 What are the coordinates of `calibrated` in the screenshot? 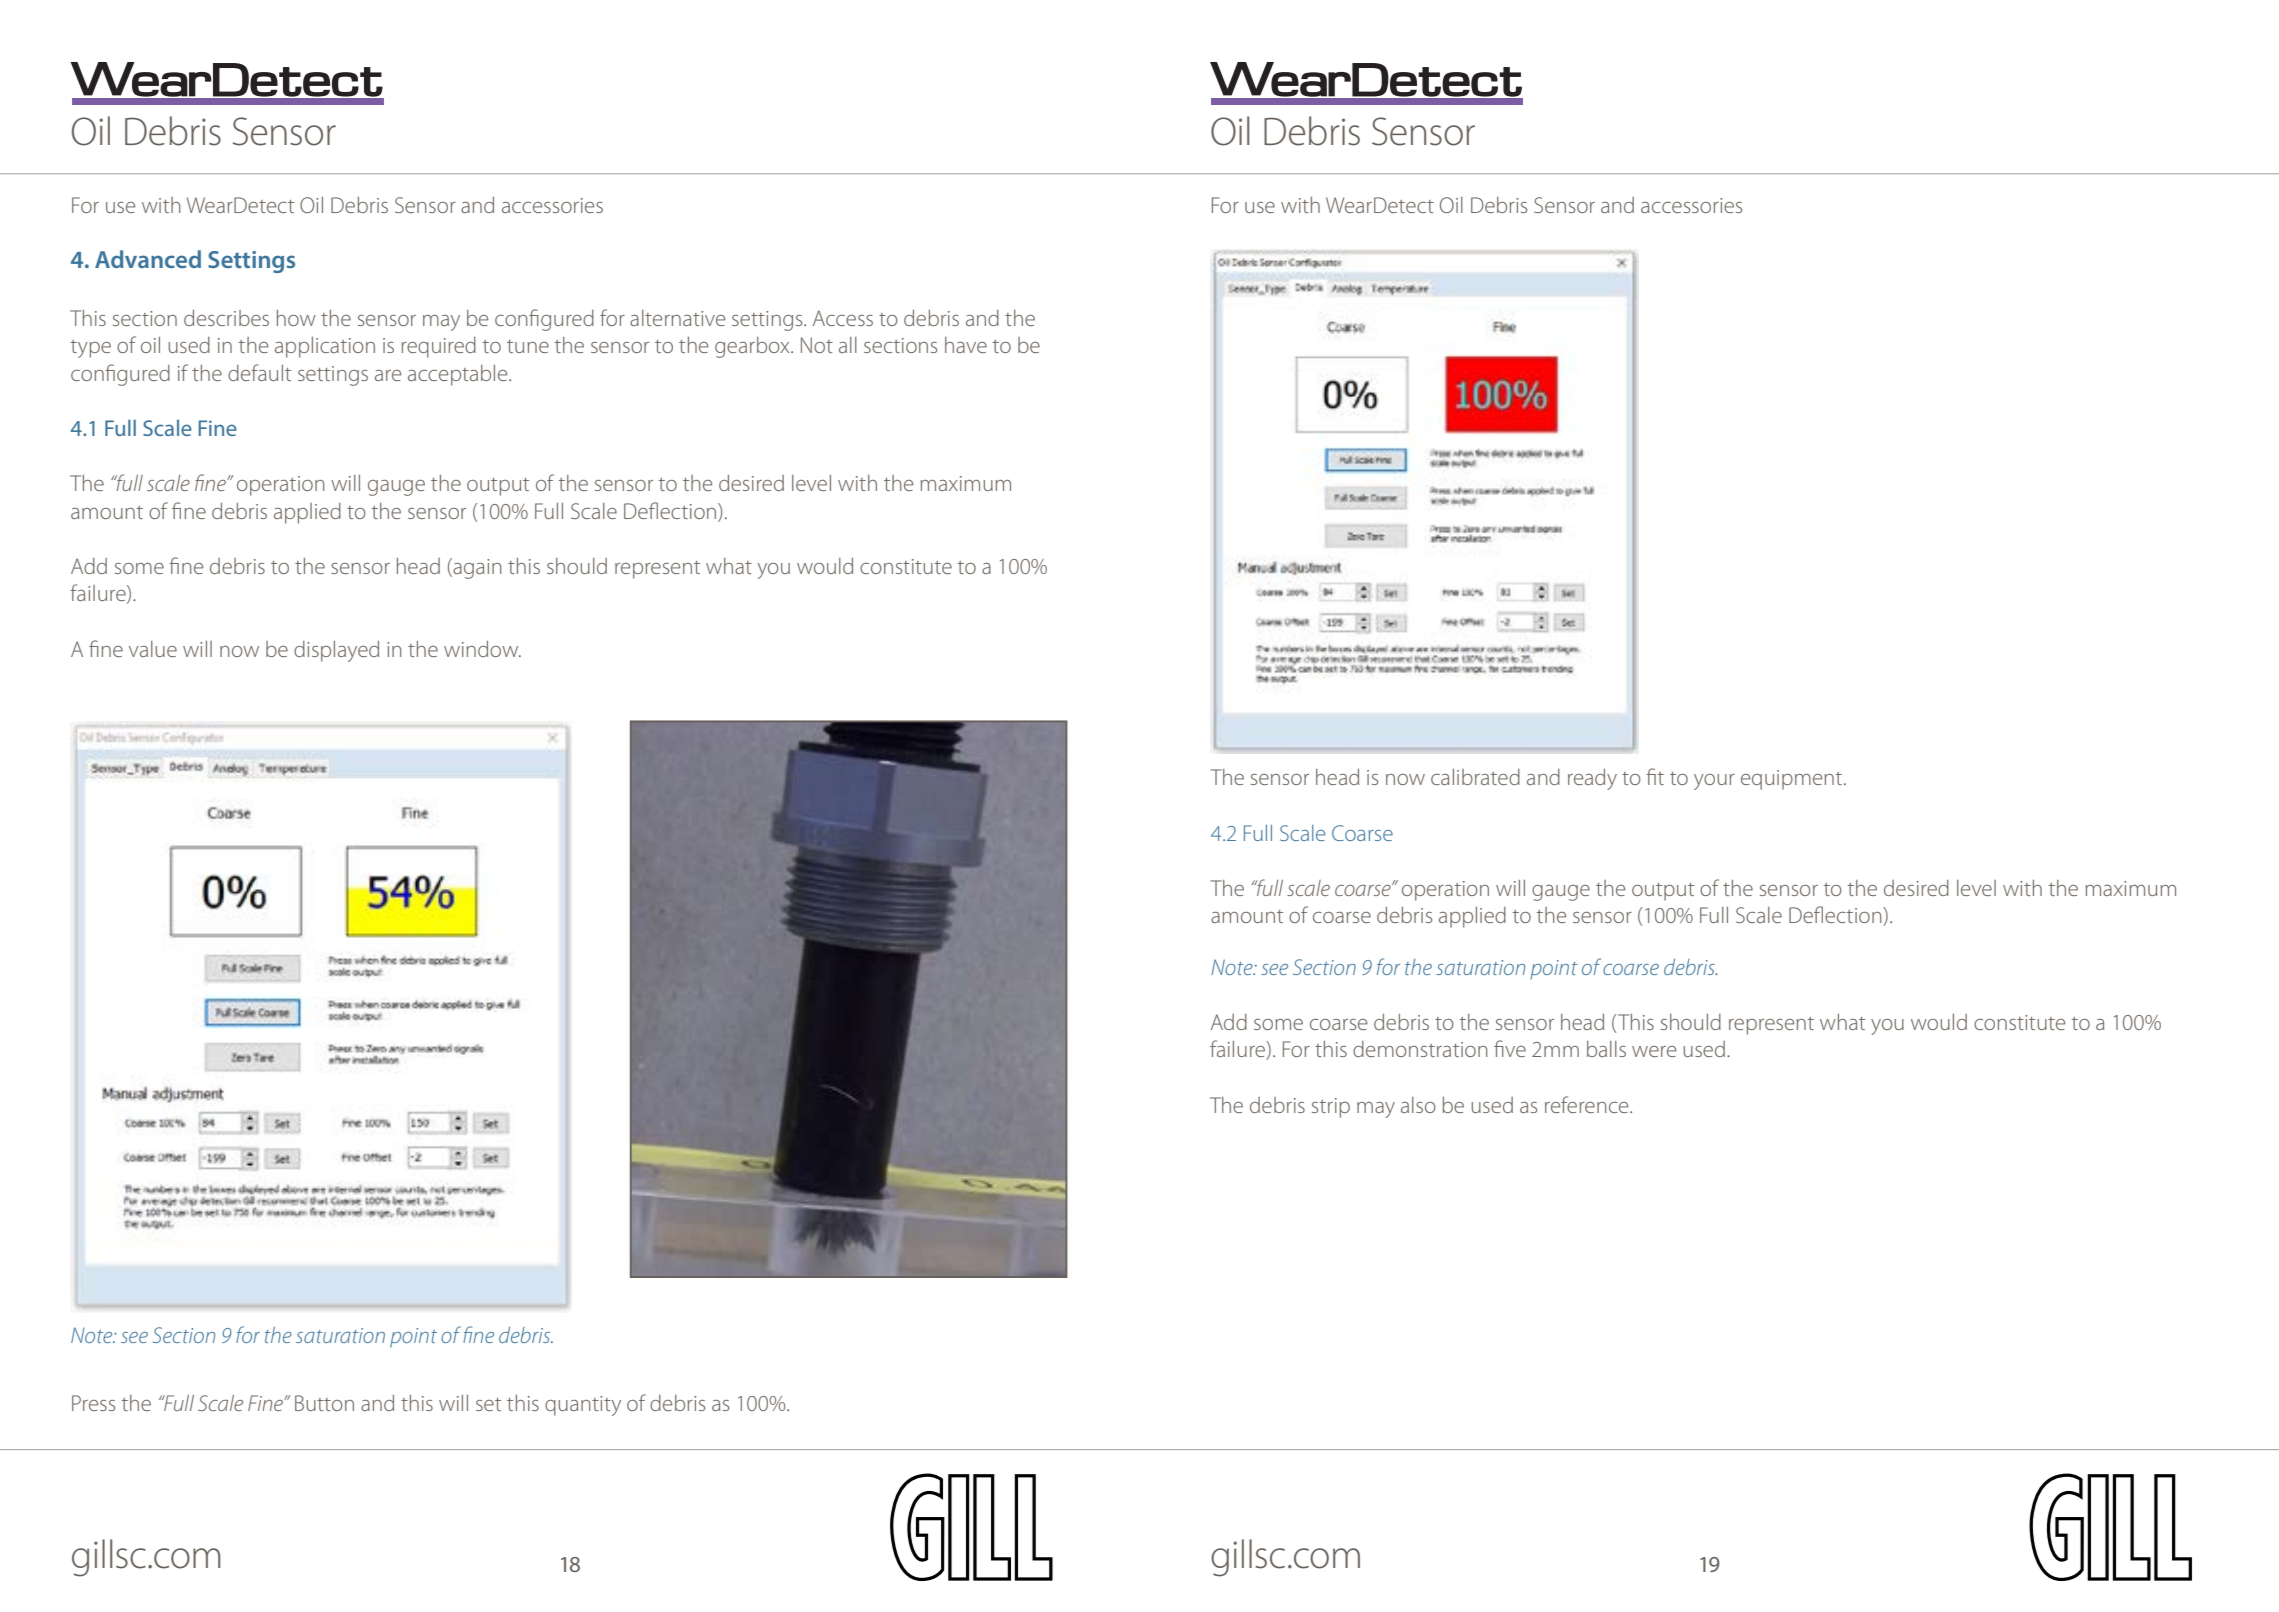 It's located at (1475, 777).
